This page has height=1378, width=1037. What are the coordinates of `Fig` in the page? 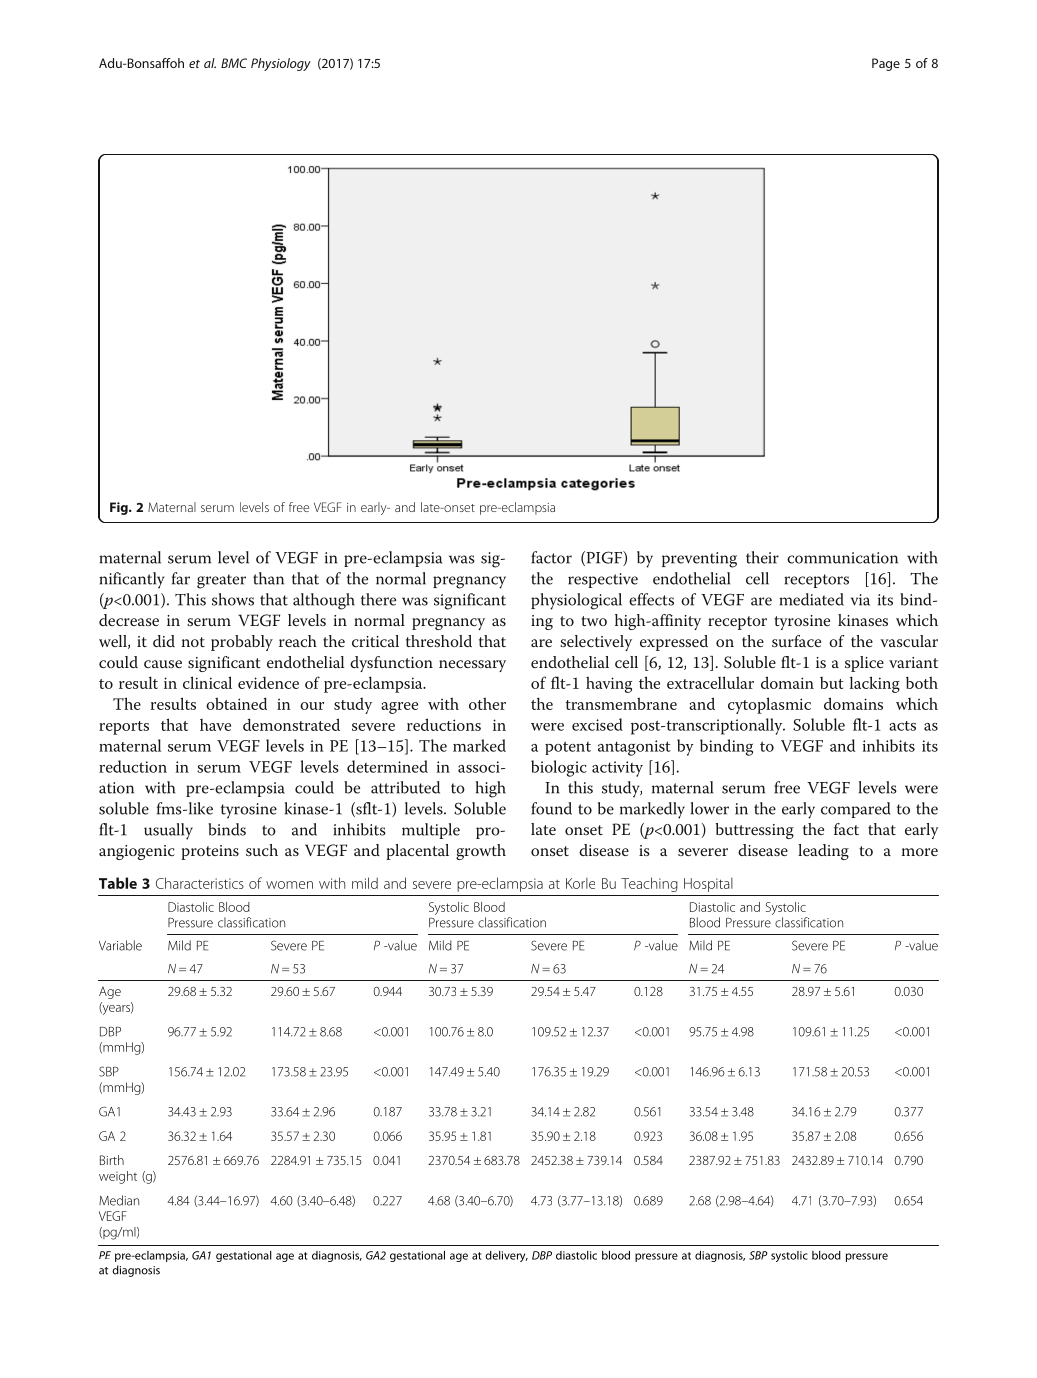 It's located at (120, 508).
